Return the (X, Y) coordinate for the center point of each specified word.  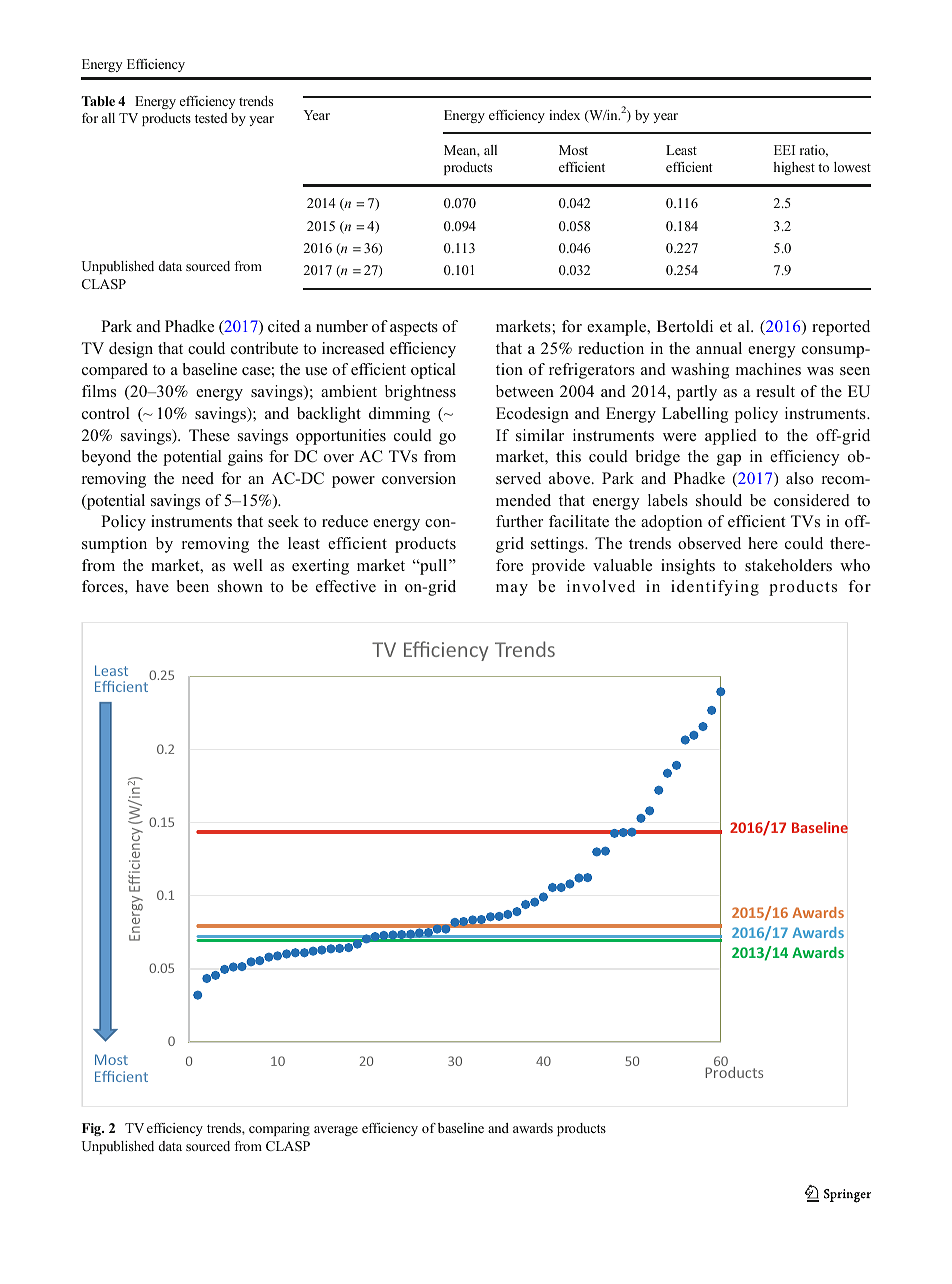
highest (794, 168)
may (512, 590)
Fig (92, 1129)
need (198, 478)
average (336, 1131)
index (564, 115)
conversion (419, 478)
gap (729, 460)
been (193, 586)
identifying (715, 588)
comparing (279, 1129)
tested (211, 118)
